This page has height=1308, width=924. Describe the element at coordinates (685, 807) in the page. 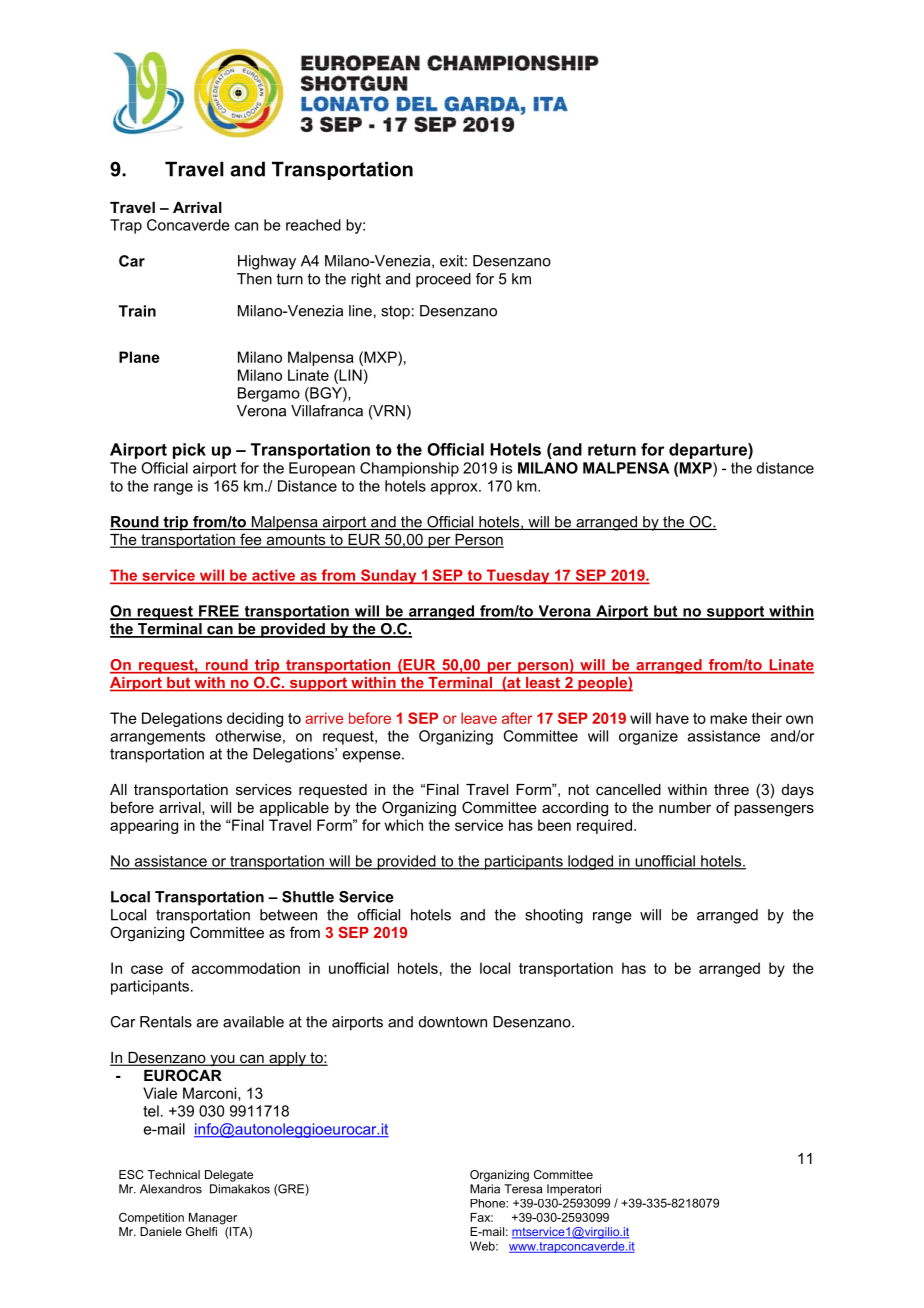

I see `number` at that location.
